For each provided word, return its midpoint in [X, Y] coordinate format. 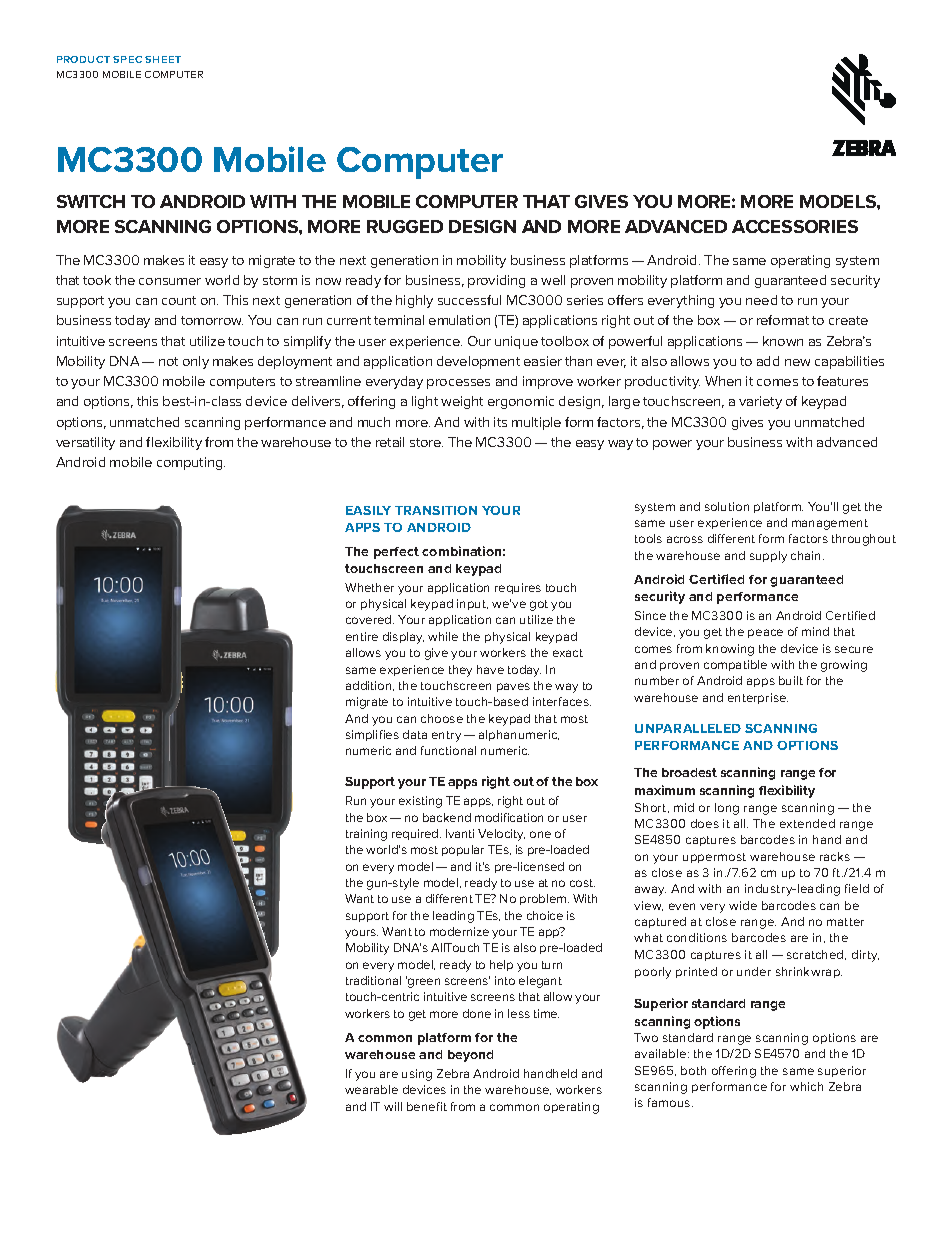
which [806, 1086]
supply [768, 557]
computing [191, 463]
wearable [371, 1089]
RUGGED [405, 226]
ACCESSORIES [795, 226]
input [472, 604]
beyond [470, 1056]
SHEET [163, 59]
